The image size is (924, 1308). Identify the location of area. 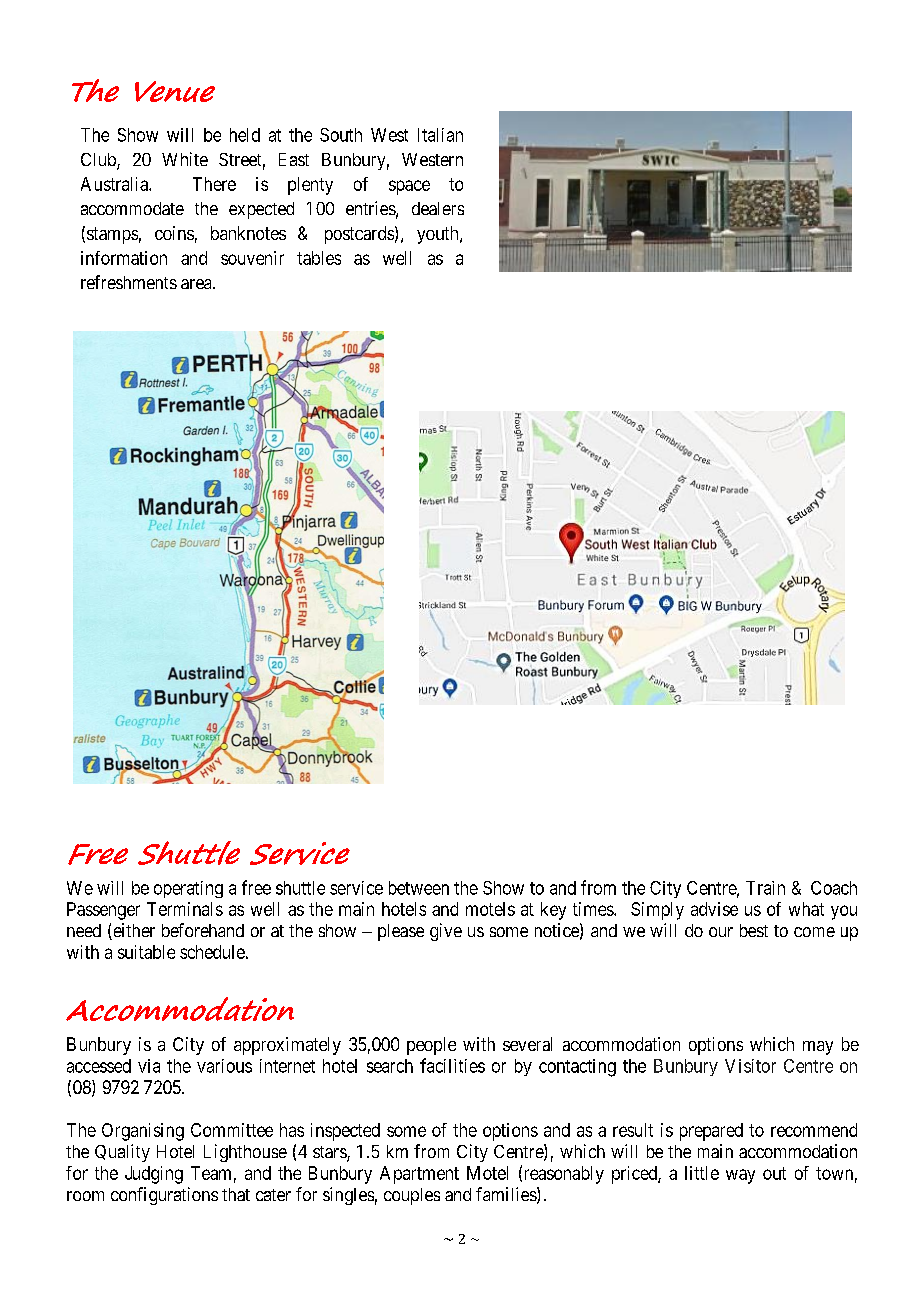
(197, 284).
